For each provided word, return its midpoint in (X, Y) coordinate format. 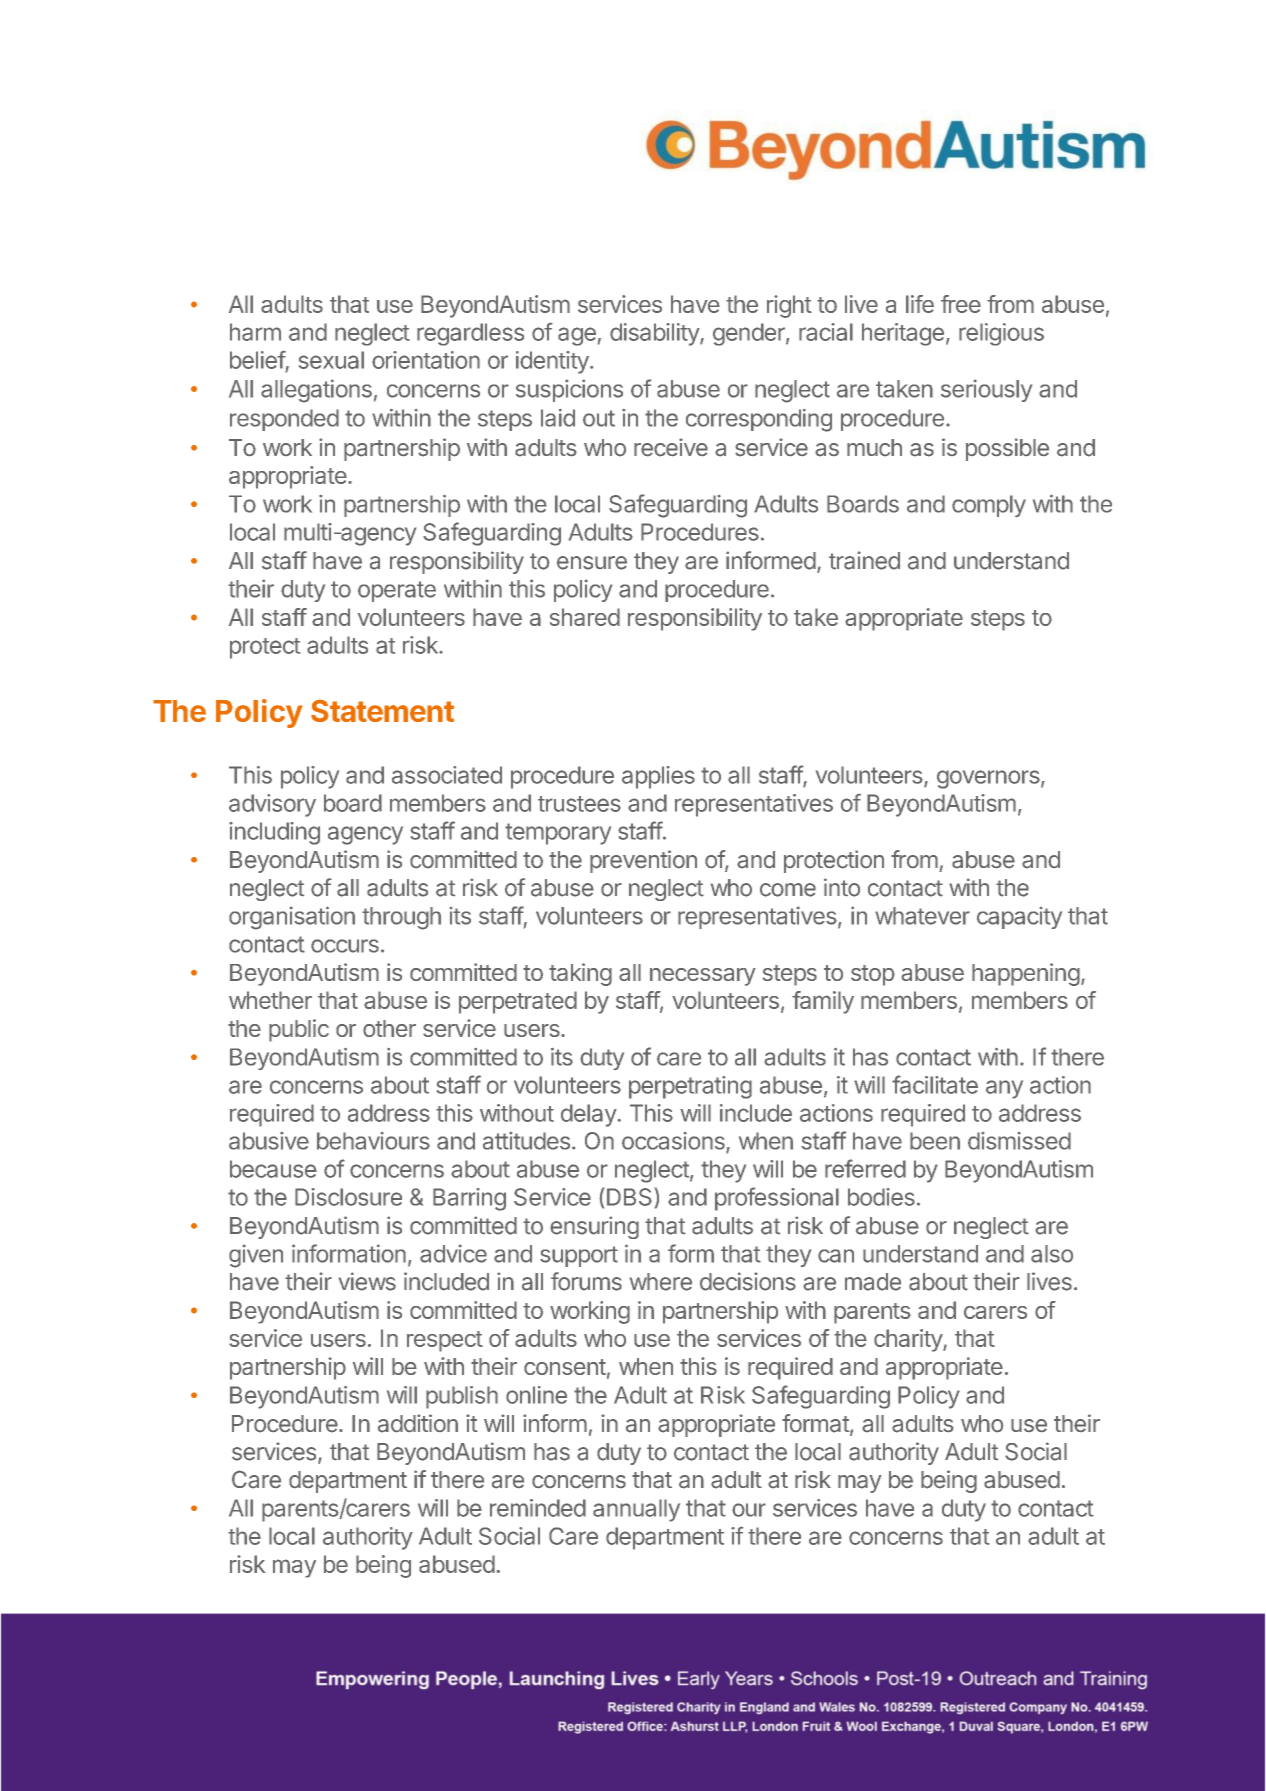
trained (864, 560)
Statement (382, 710)
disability (655, 334)
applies (658, 777)
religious (1001, 334)
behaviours (373, 1141)
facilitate (935, 1084)
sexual (331, 360)
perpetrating (690, 1087)
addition (418, 1423)
